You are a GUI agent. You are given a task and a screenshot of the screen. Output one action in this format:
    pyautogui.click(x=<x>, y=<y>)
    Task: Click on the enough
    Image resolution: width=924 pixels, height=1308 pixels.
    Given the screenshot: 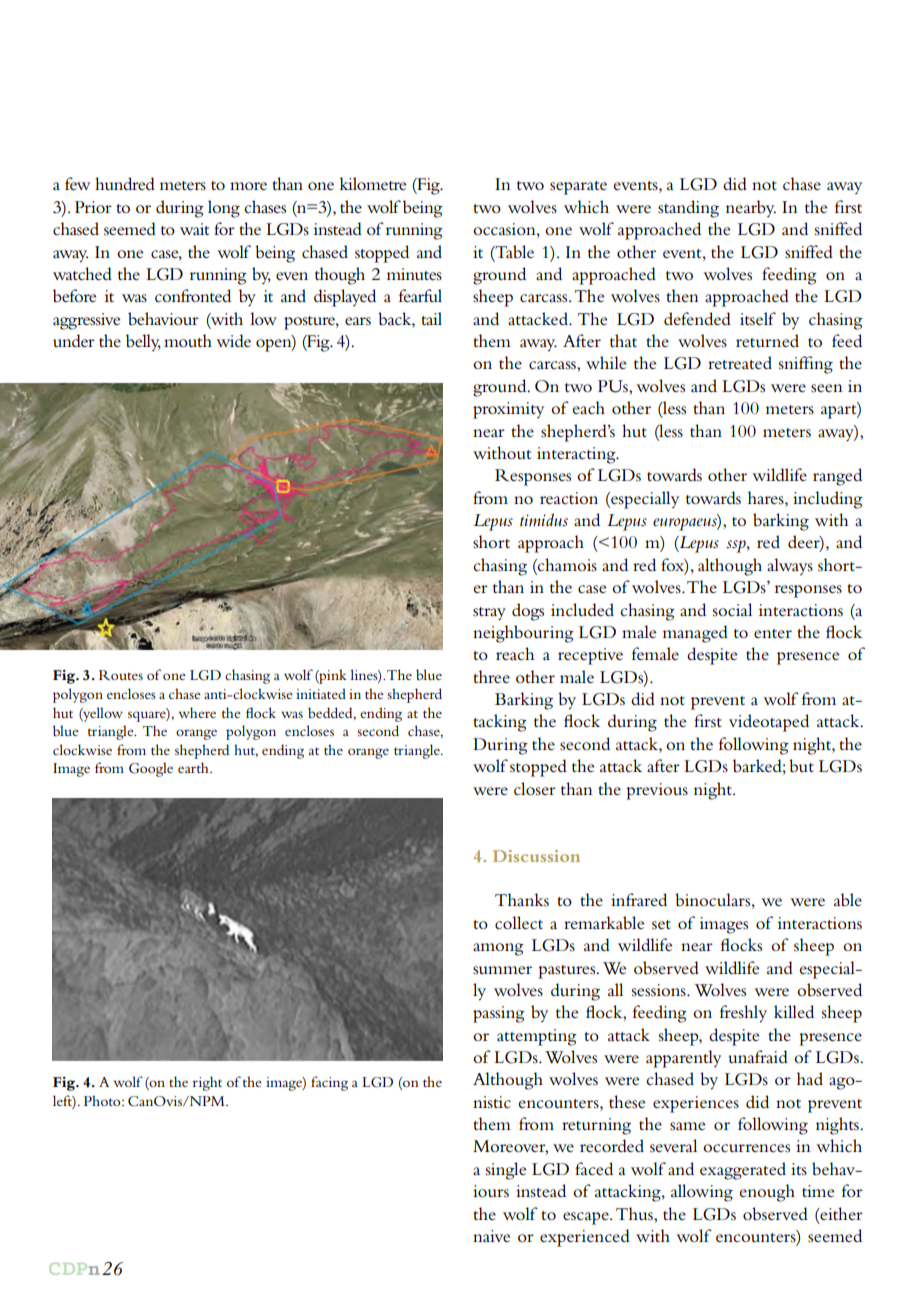 What is the action you would take?
    pyautogui.click(x=767, y=1193)
